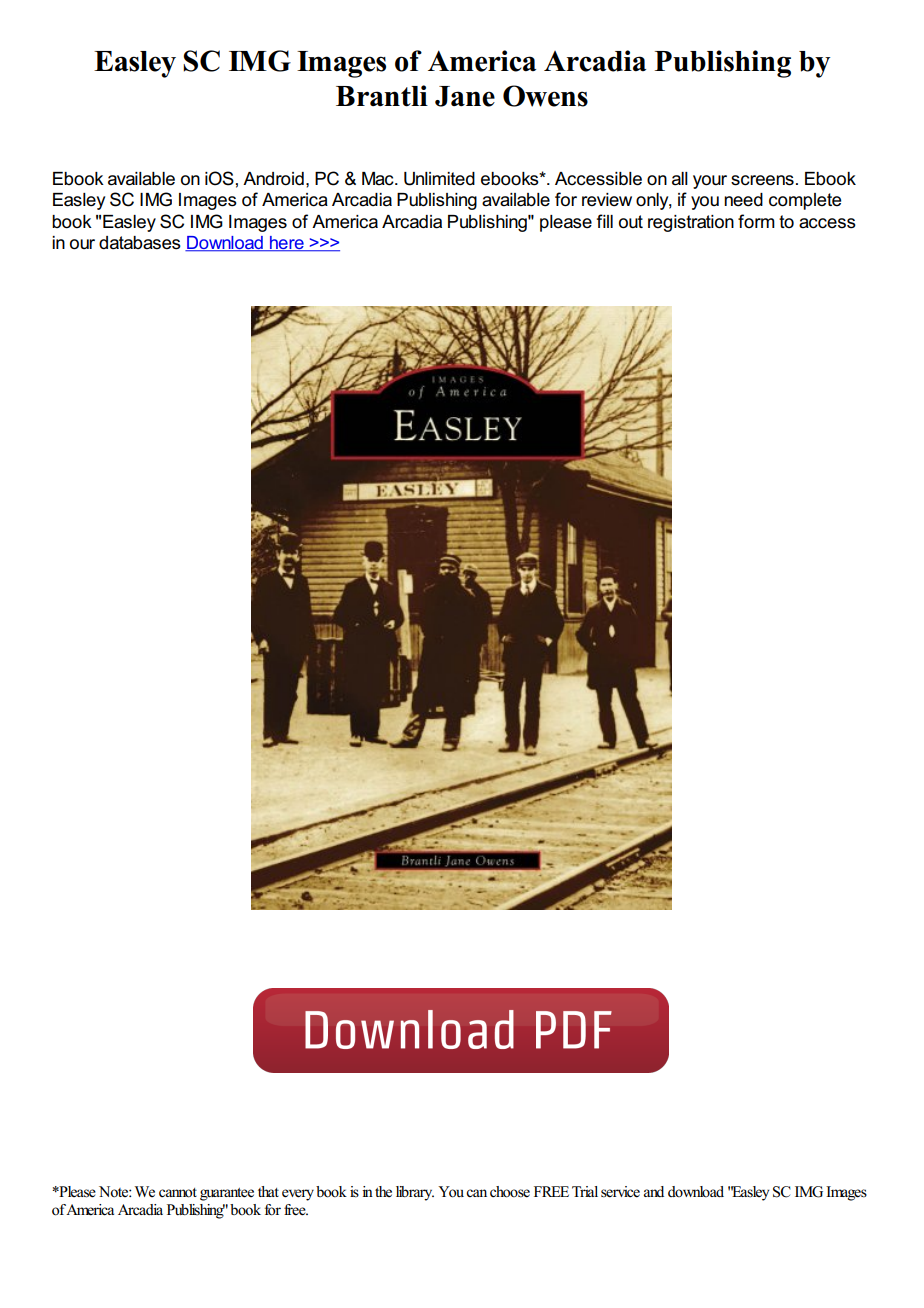  What do you see at coordinates (465, 96) in the page?
I see `Jane` at bounding box center [465, 96].
